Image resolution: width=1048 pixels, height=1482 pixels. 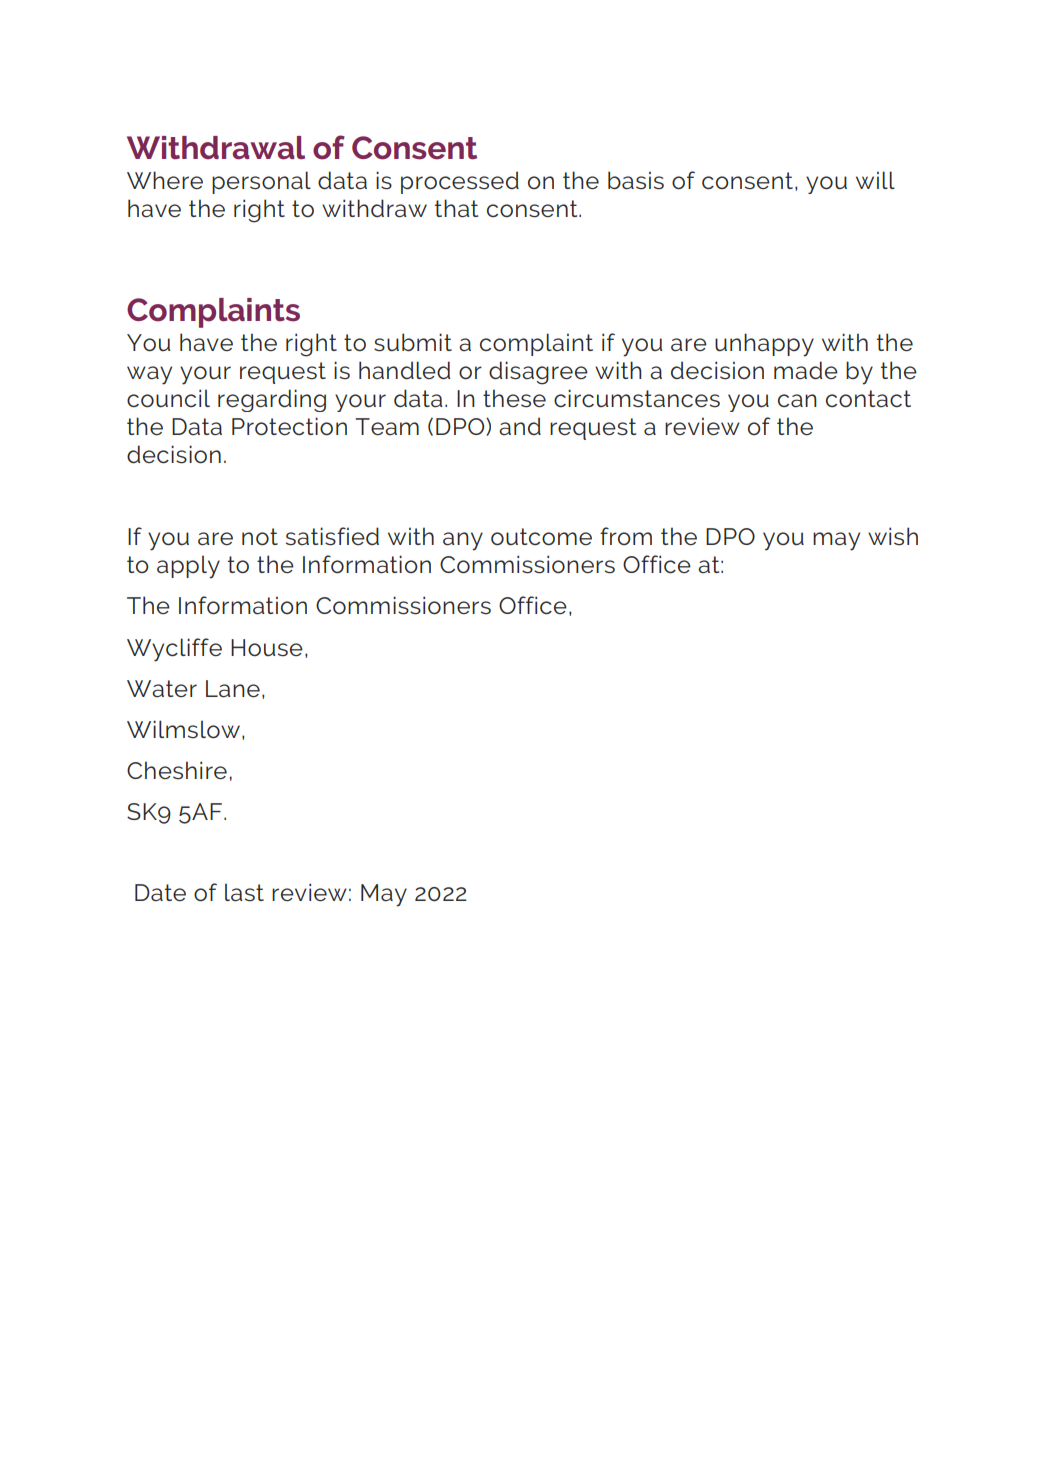 What do you see at coordinates (514, 398) in the image?
I see `these` at bounding box center [514, 398].
